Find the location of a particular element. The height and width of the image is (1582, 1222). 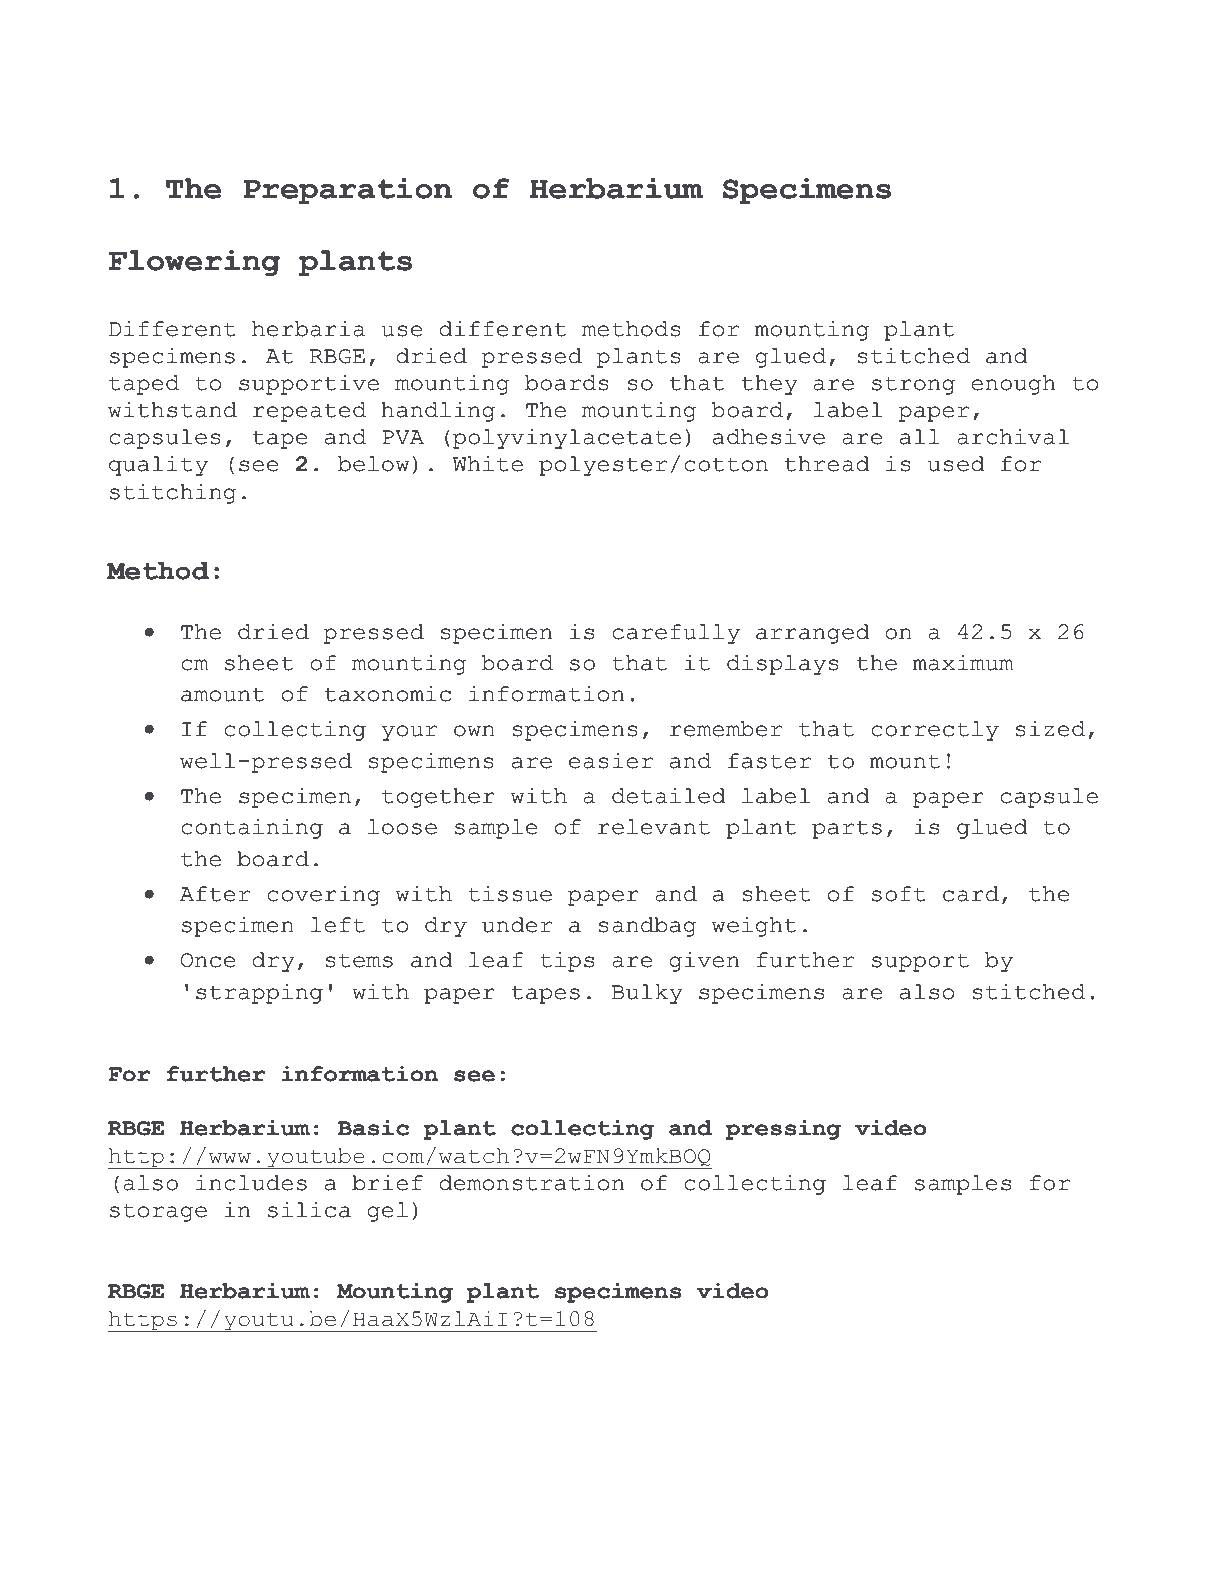

strong is located at coordinates (913, 385).
